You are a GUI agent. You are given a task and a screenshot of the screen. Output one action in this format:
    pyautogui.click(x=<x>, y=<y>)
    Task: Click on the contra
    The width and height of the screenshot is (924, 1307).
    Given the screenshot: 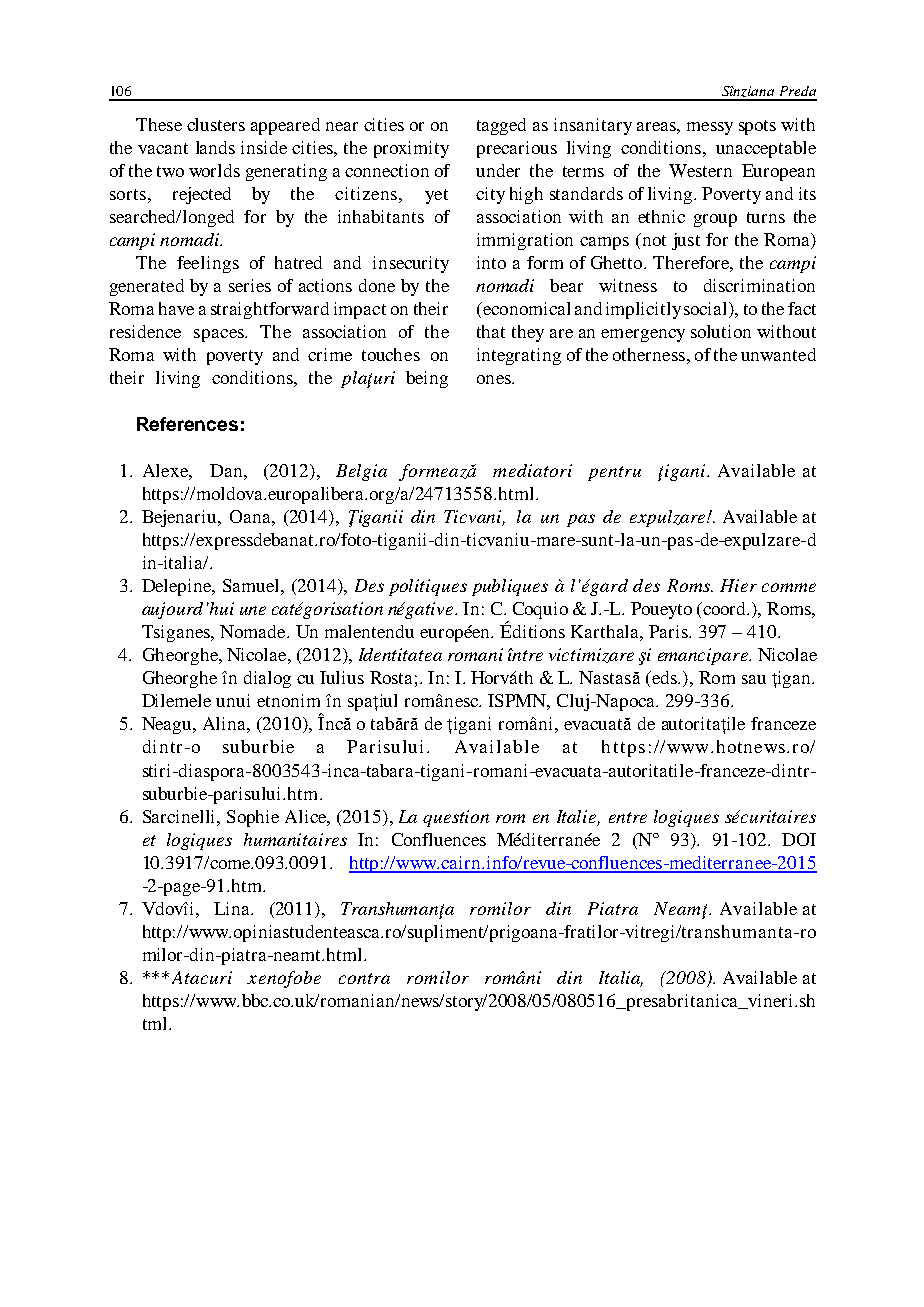 What is the action you would take?
    pyautogui.click(x=364, y=978)
